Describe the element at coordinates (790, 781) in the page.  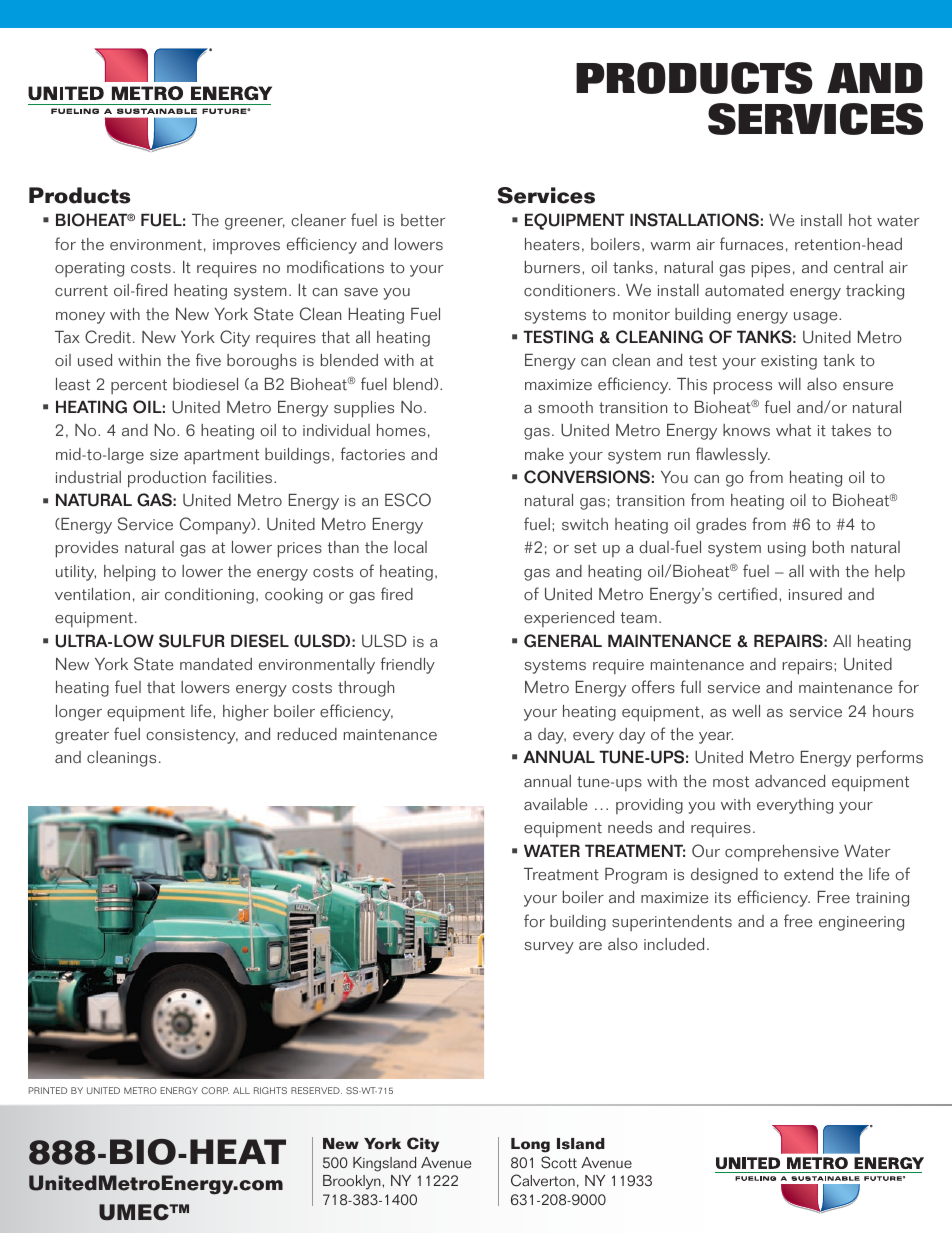
I see `advanced` at that location.
